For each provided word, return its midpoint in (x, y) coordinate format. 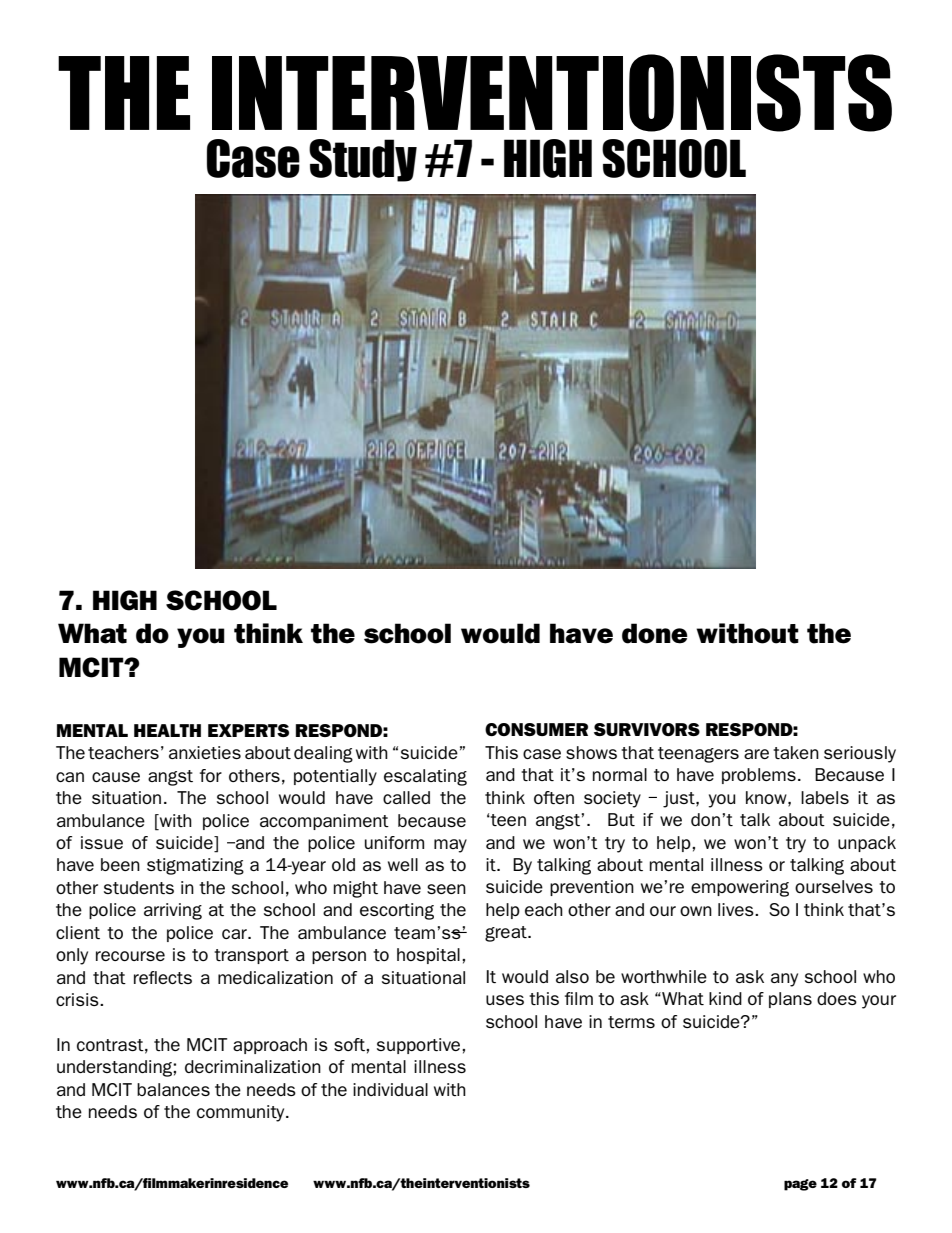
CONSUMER (536, 729)
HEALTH (167, 730)
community (242, 1113)
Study (363, 160)
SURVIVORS (647, 729)
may (450, 846)
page (800, 1185)
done (655, 633)
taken (796, 752)
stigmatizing (195, 866)
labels (825, 797)
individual (390, 1089)
